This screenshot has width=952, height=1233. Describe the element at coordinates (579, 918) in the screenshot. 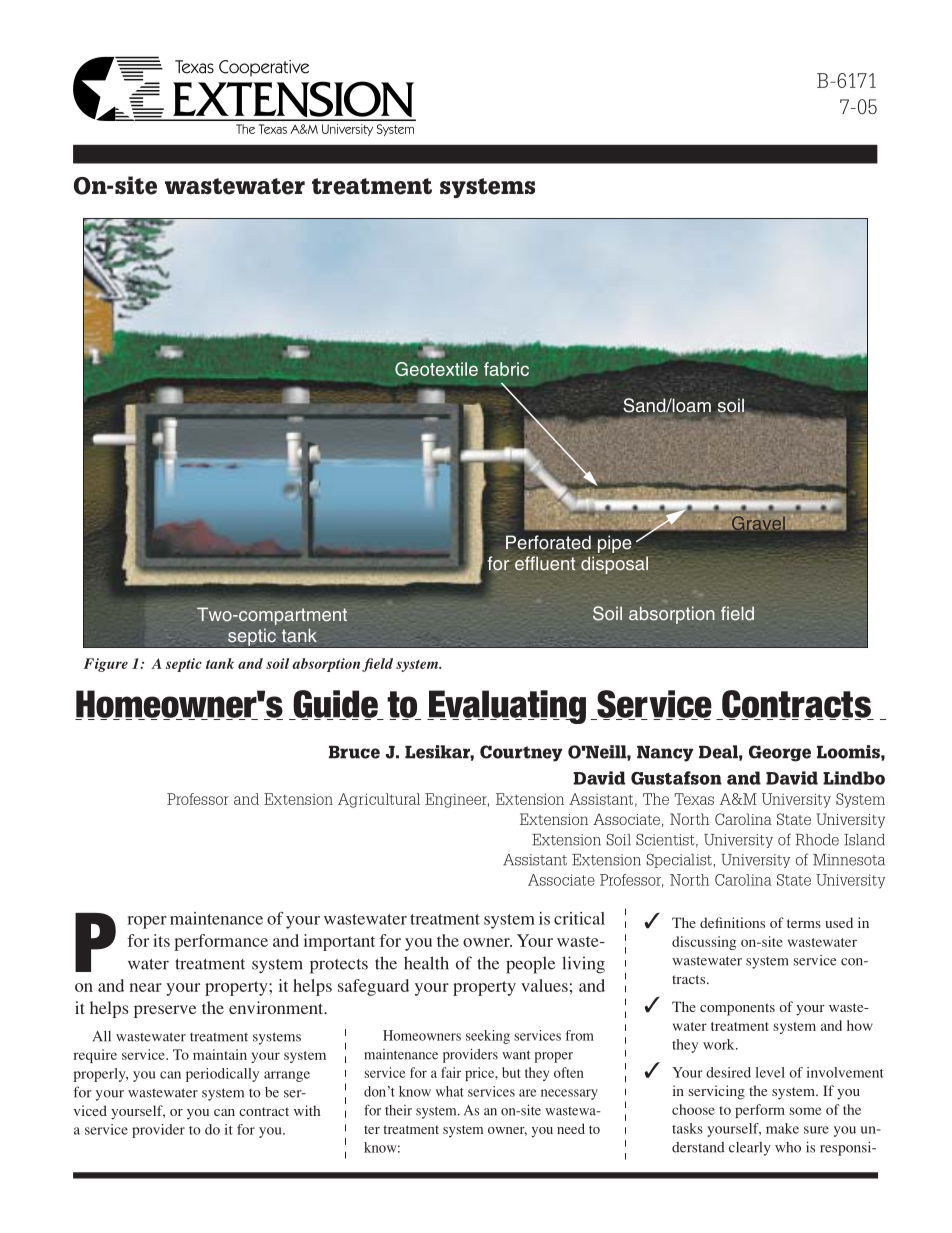

I see `critical` at that location.
